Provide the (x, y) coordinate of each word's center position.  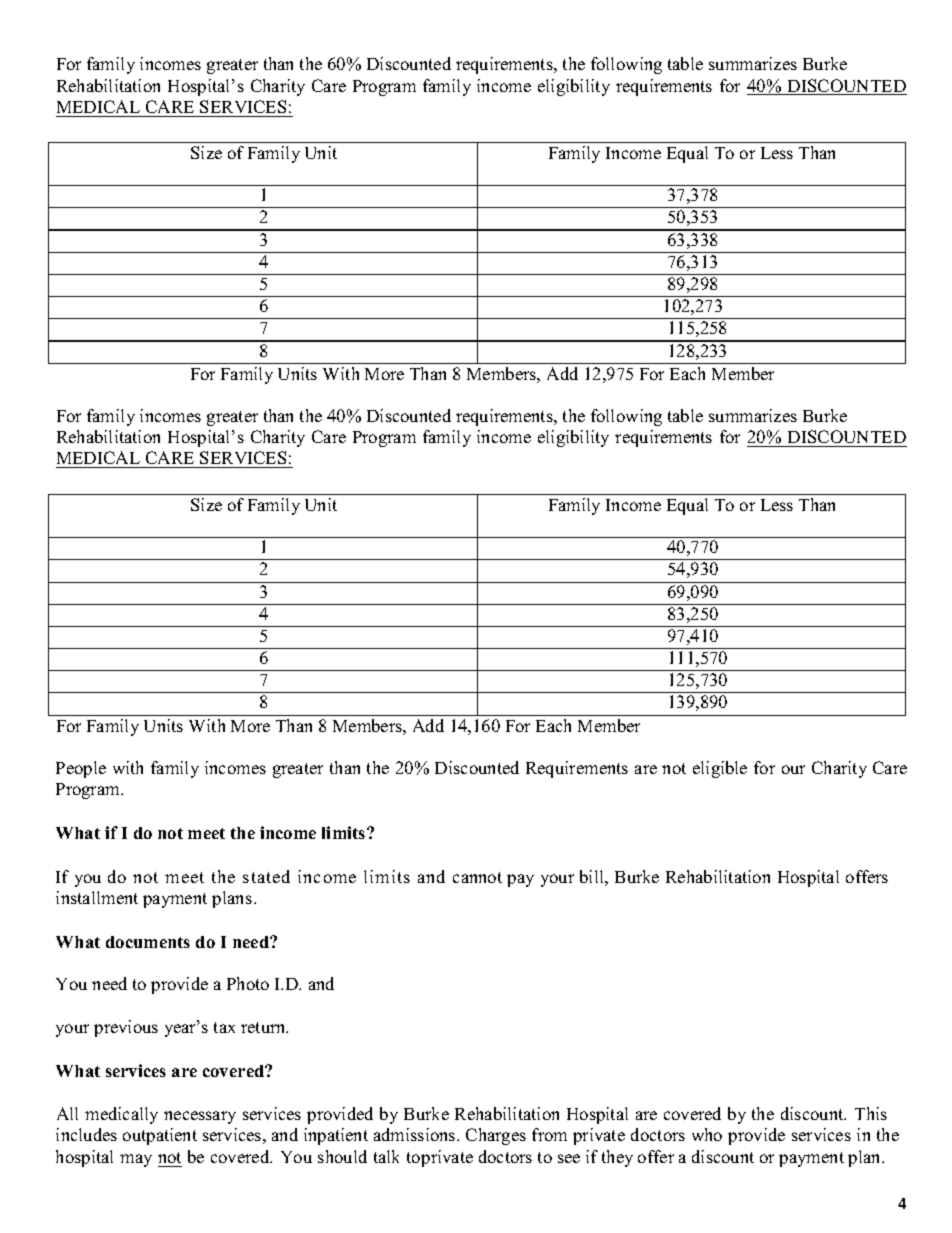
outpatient (160, 1136)
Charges (496, 1136)
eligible (720, 769)
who (707, 1134)
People (81, 769)
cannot (477, 877)
